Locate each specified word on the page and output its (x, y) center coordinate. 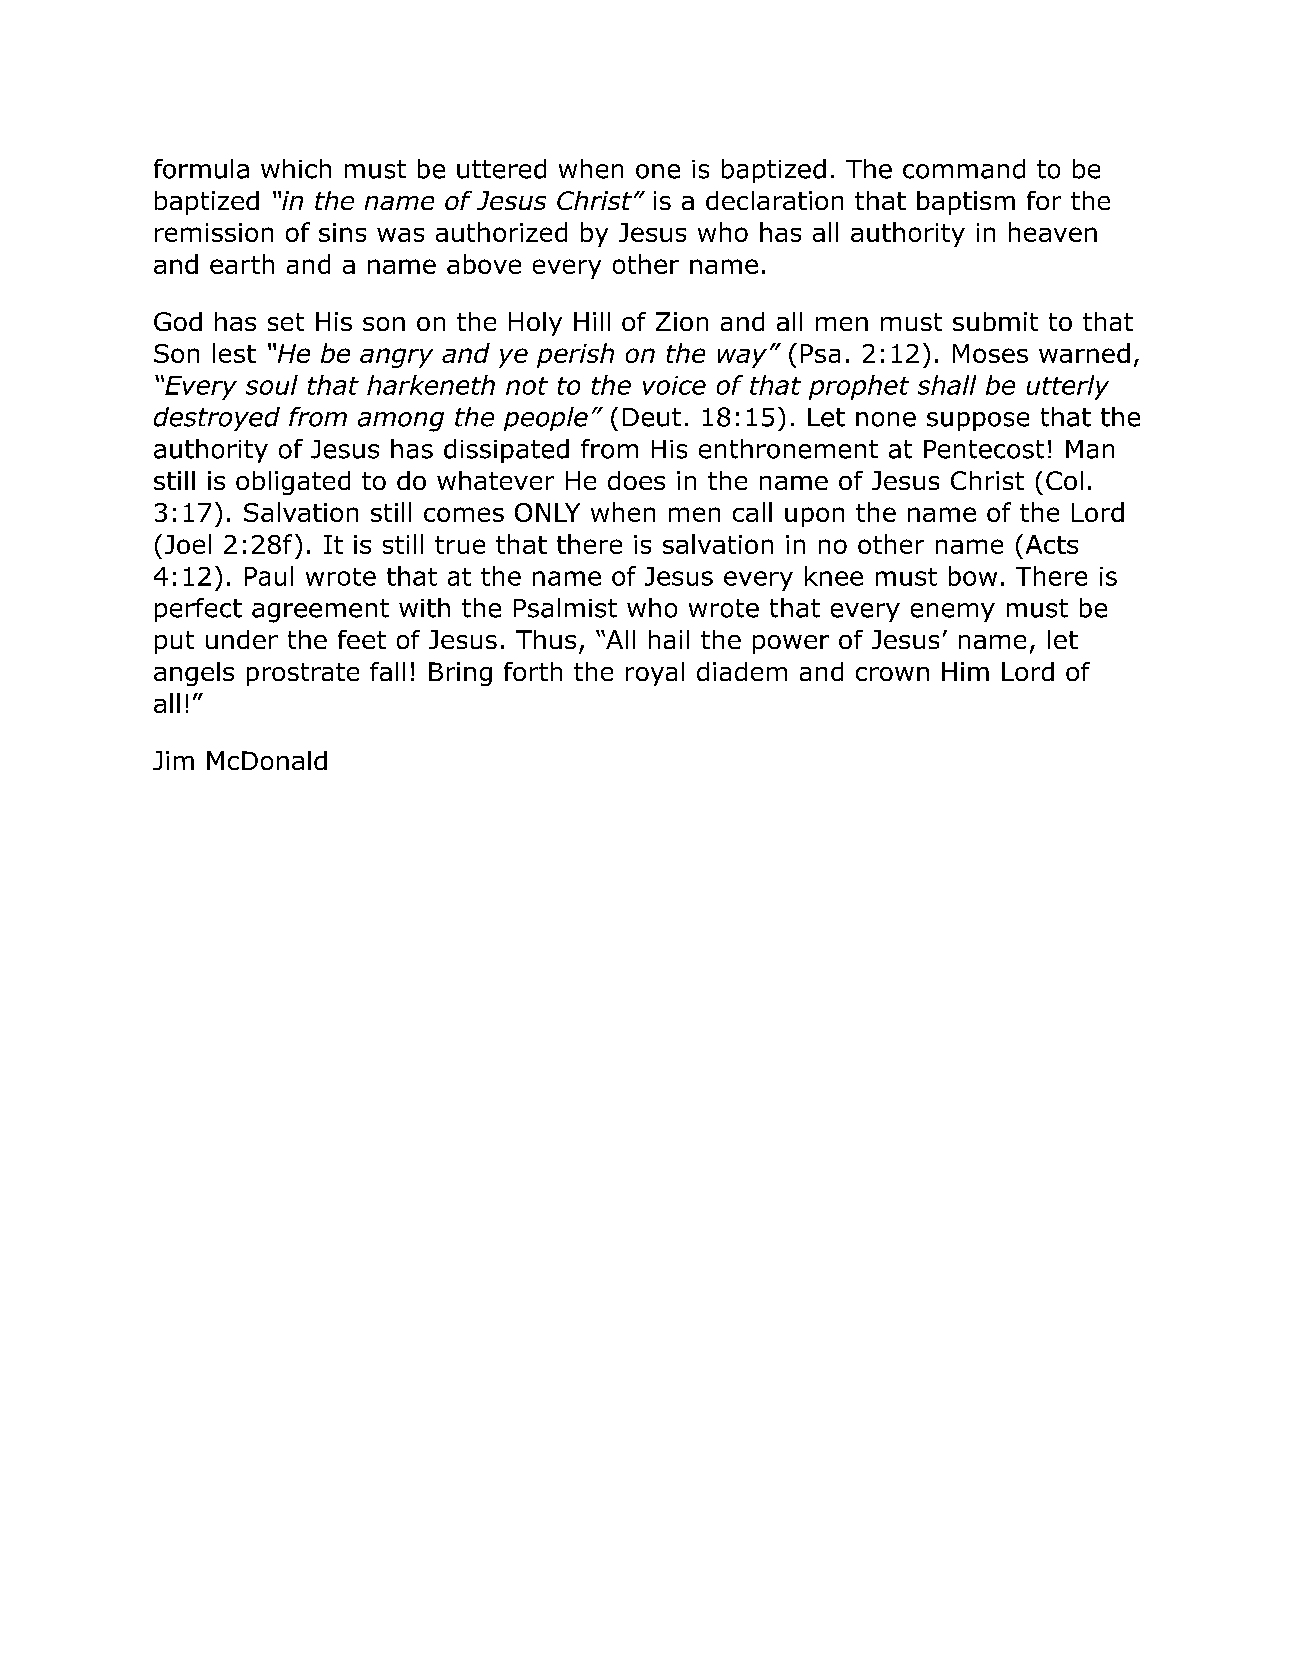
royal (655, 674)
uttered (501, 169)
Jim (173, 760)
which (296, 169)
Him (965, 671)
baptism (966, 203)
